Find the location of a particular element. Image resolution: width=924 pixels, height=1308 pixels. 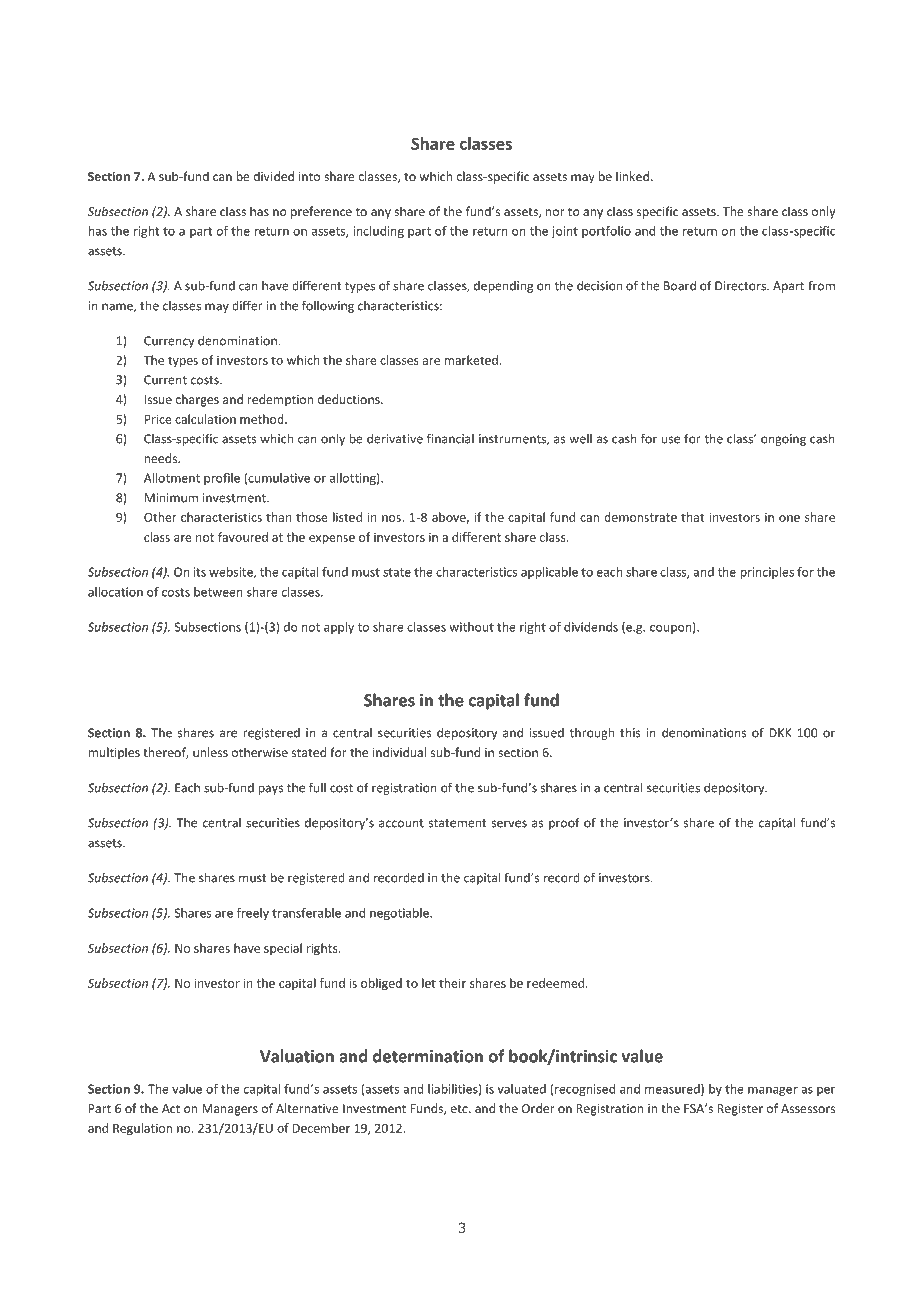

valuated is located at coordinates (522, 1089).
